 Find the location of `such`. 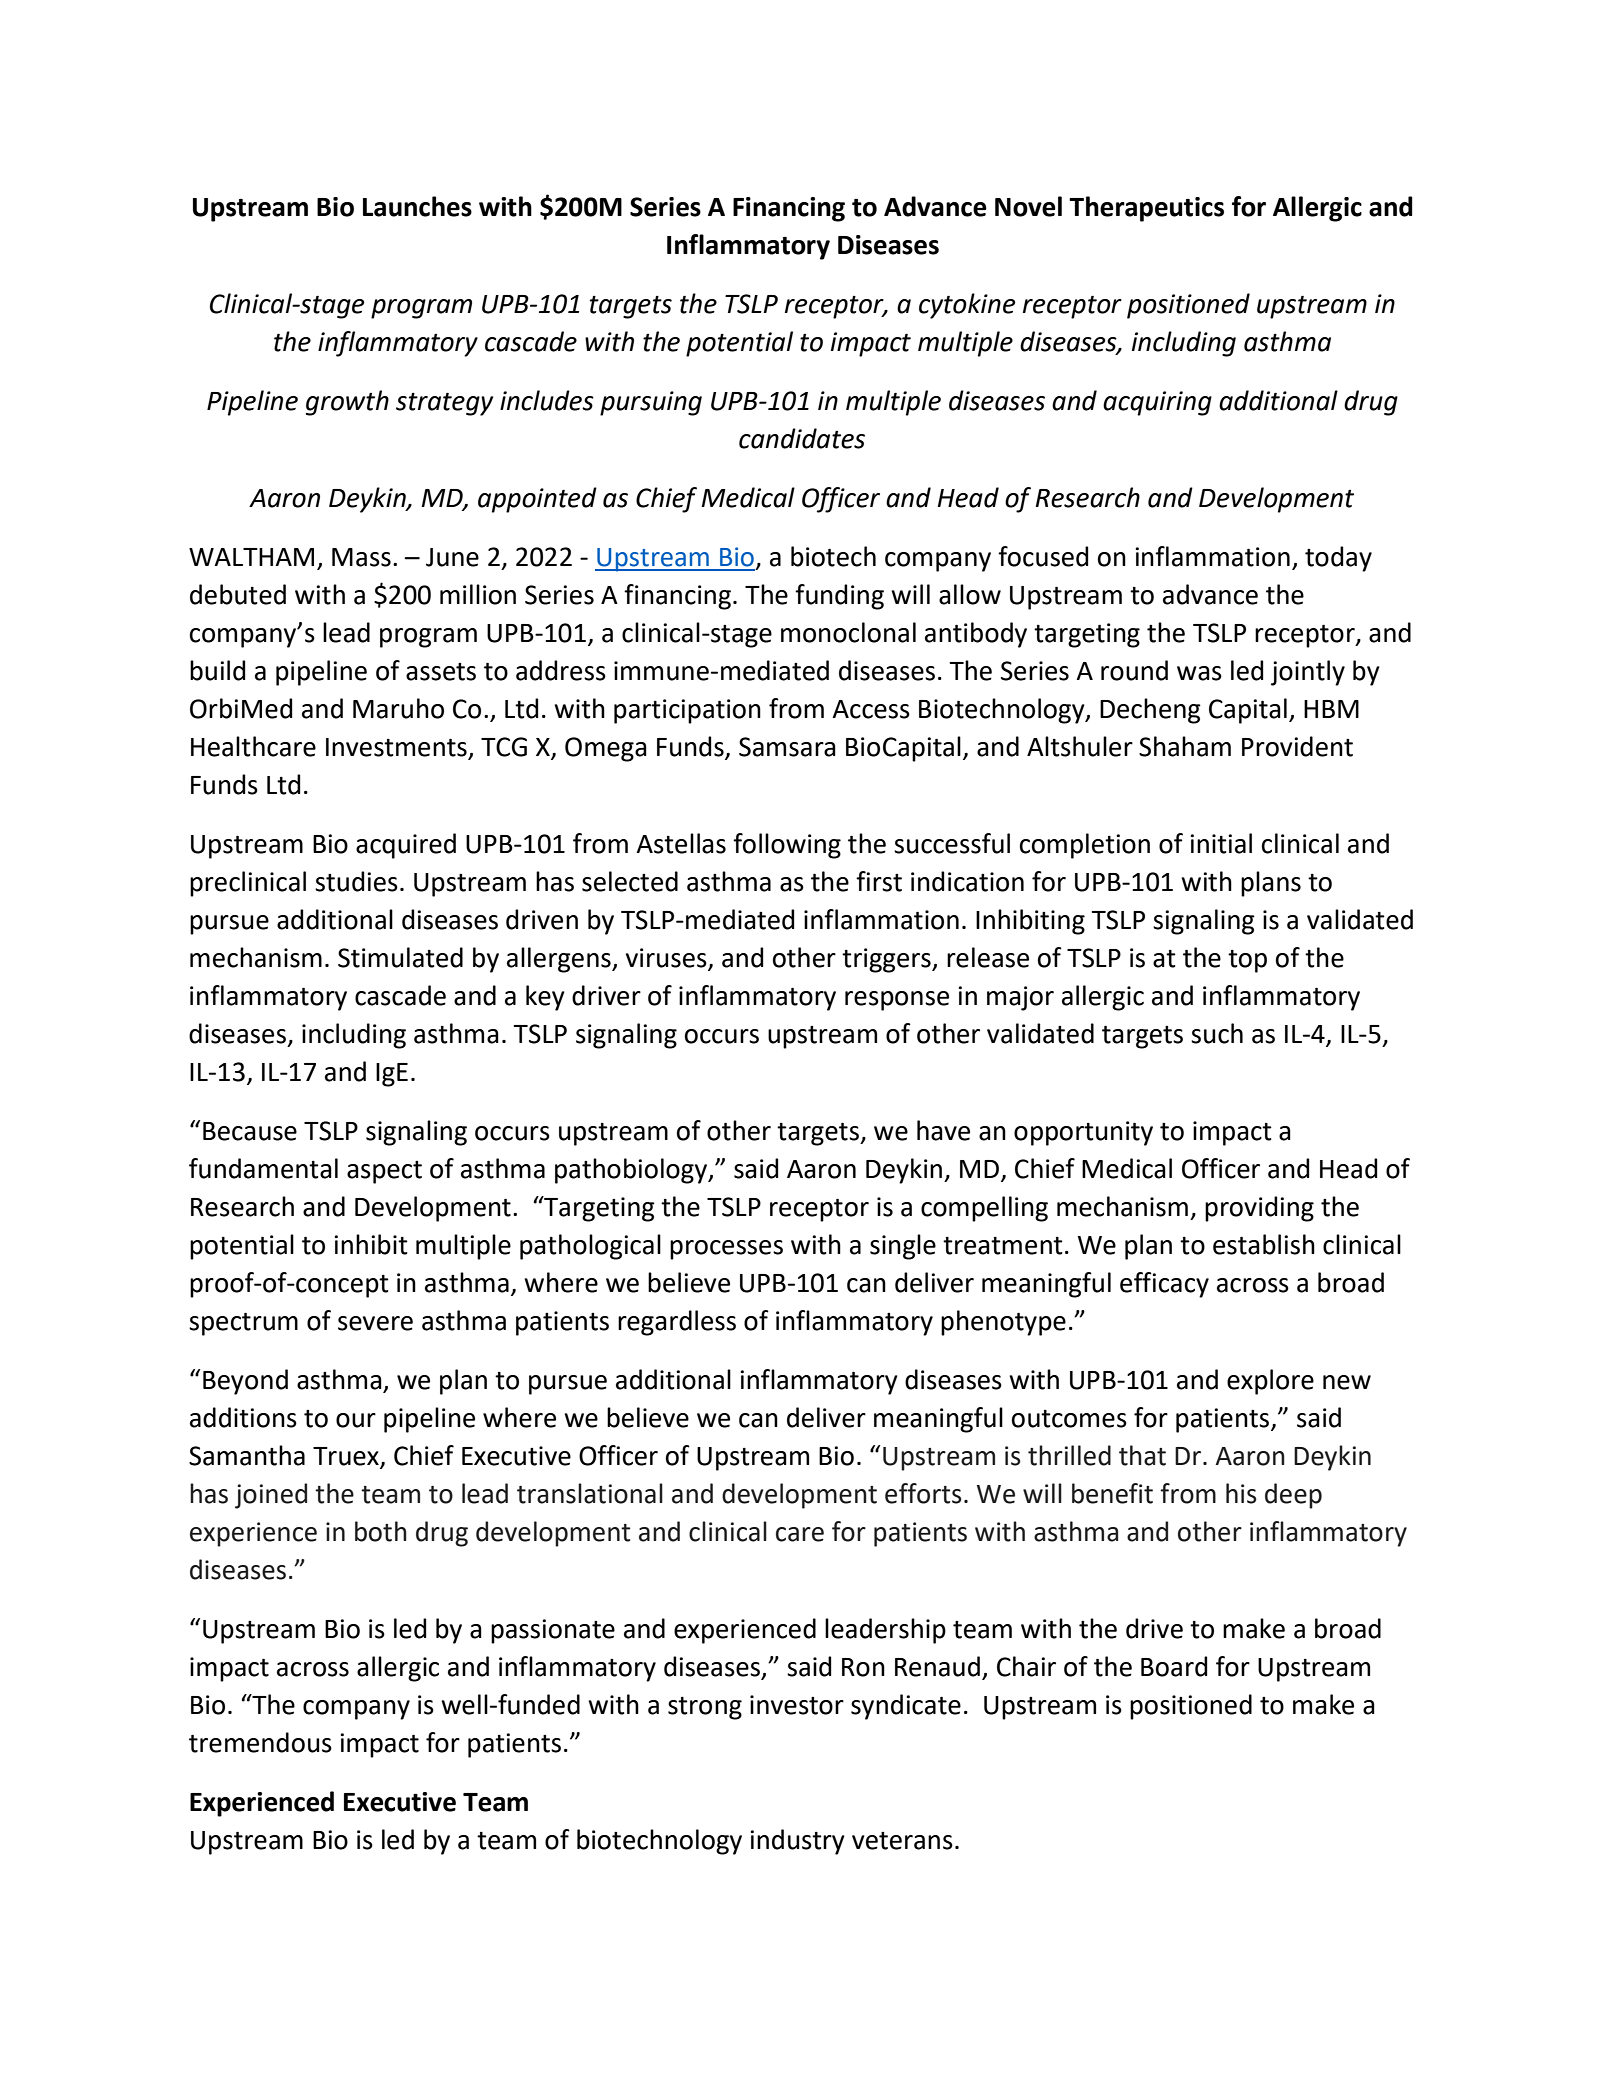

such is located at coordinates (1217, 1033).
